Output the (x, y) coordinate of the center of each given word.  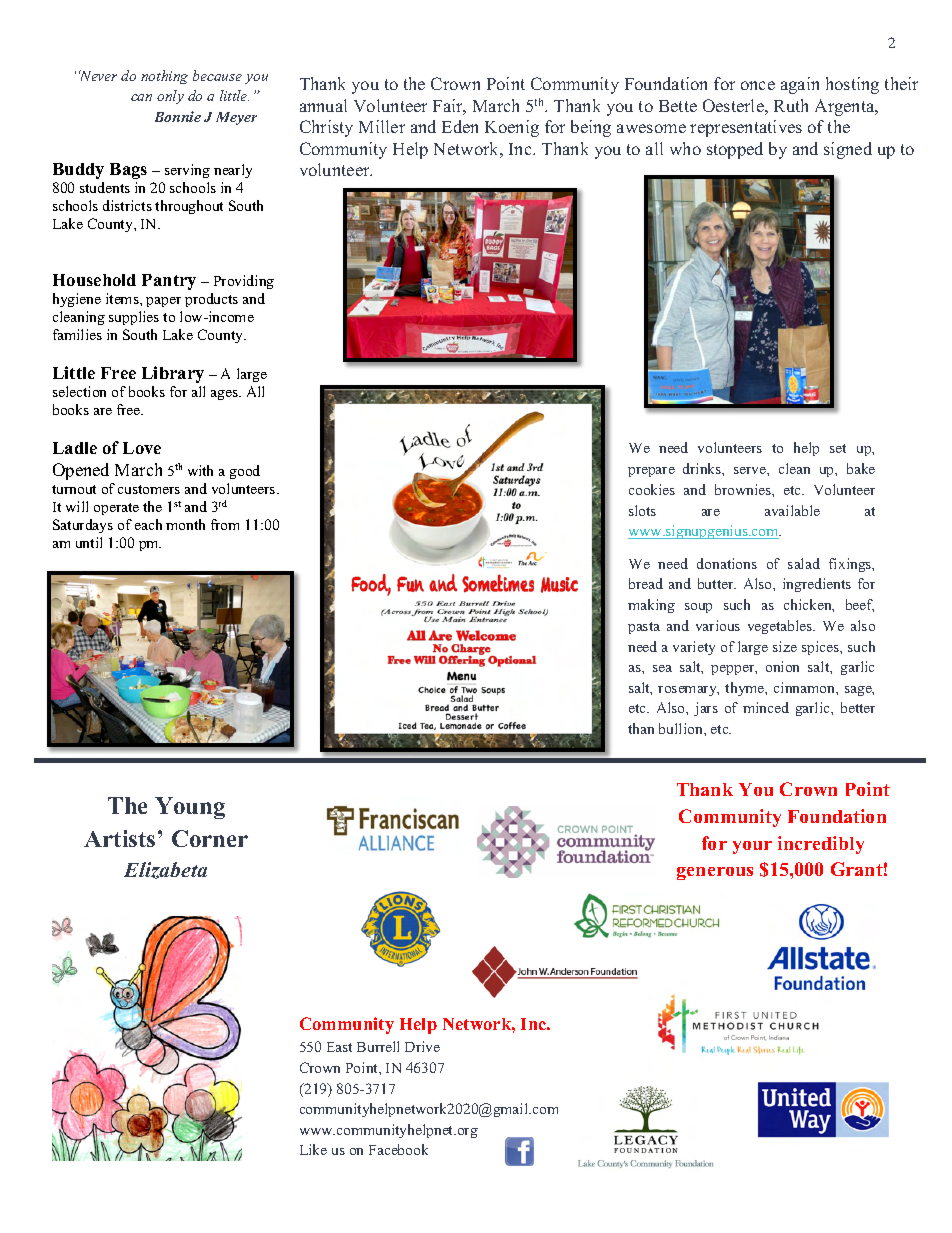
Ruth (791, 105)
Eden (460, 126)
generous (715, 873)
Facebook (398, 1149)
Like (313, 1149)
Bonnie (178, 116)
